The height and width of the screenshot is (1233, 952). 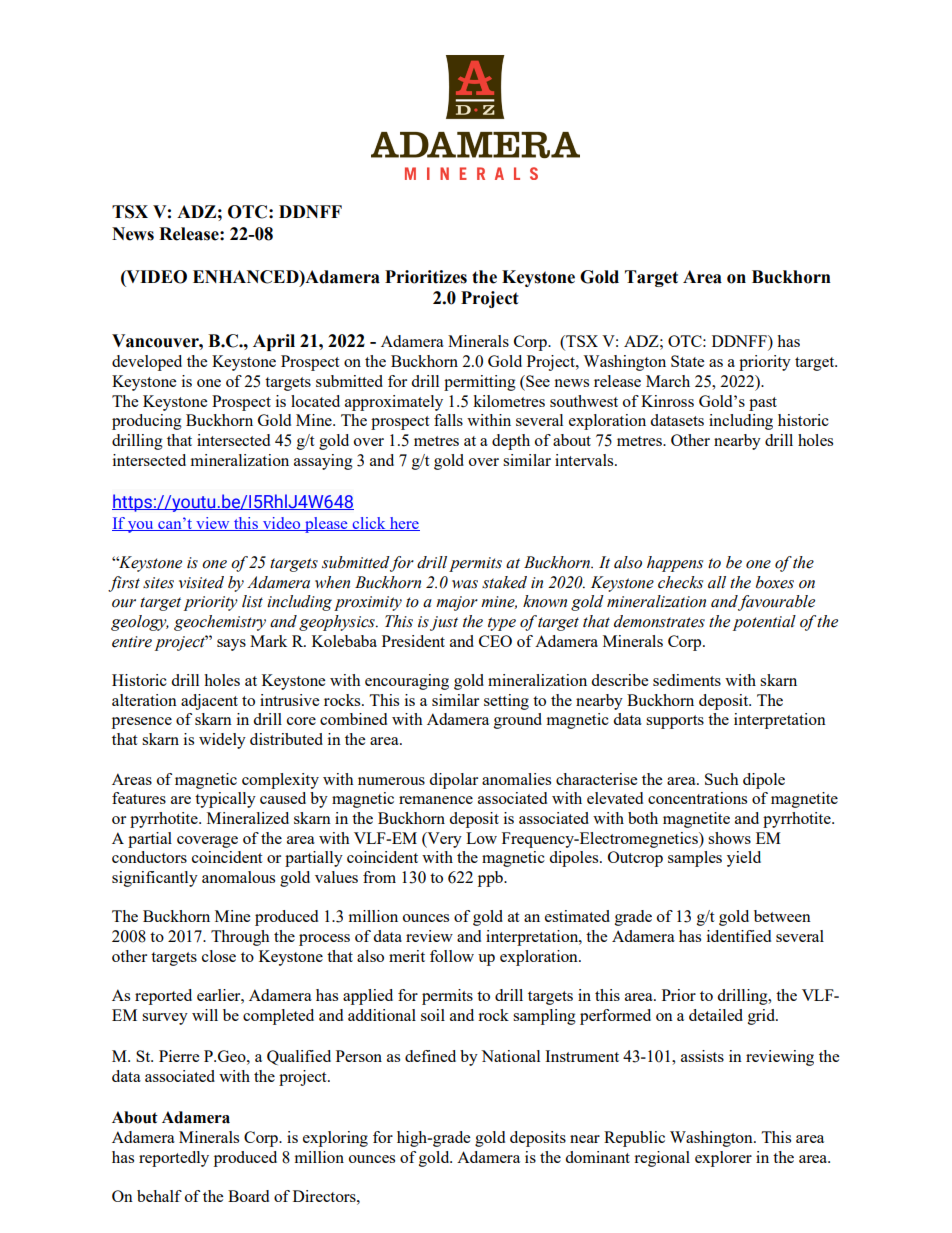 What do you see at coordinates (147, 363) in the screenshot?
I see `developed` at bounding box center [147, 363].
